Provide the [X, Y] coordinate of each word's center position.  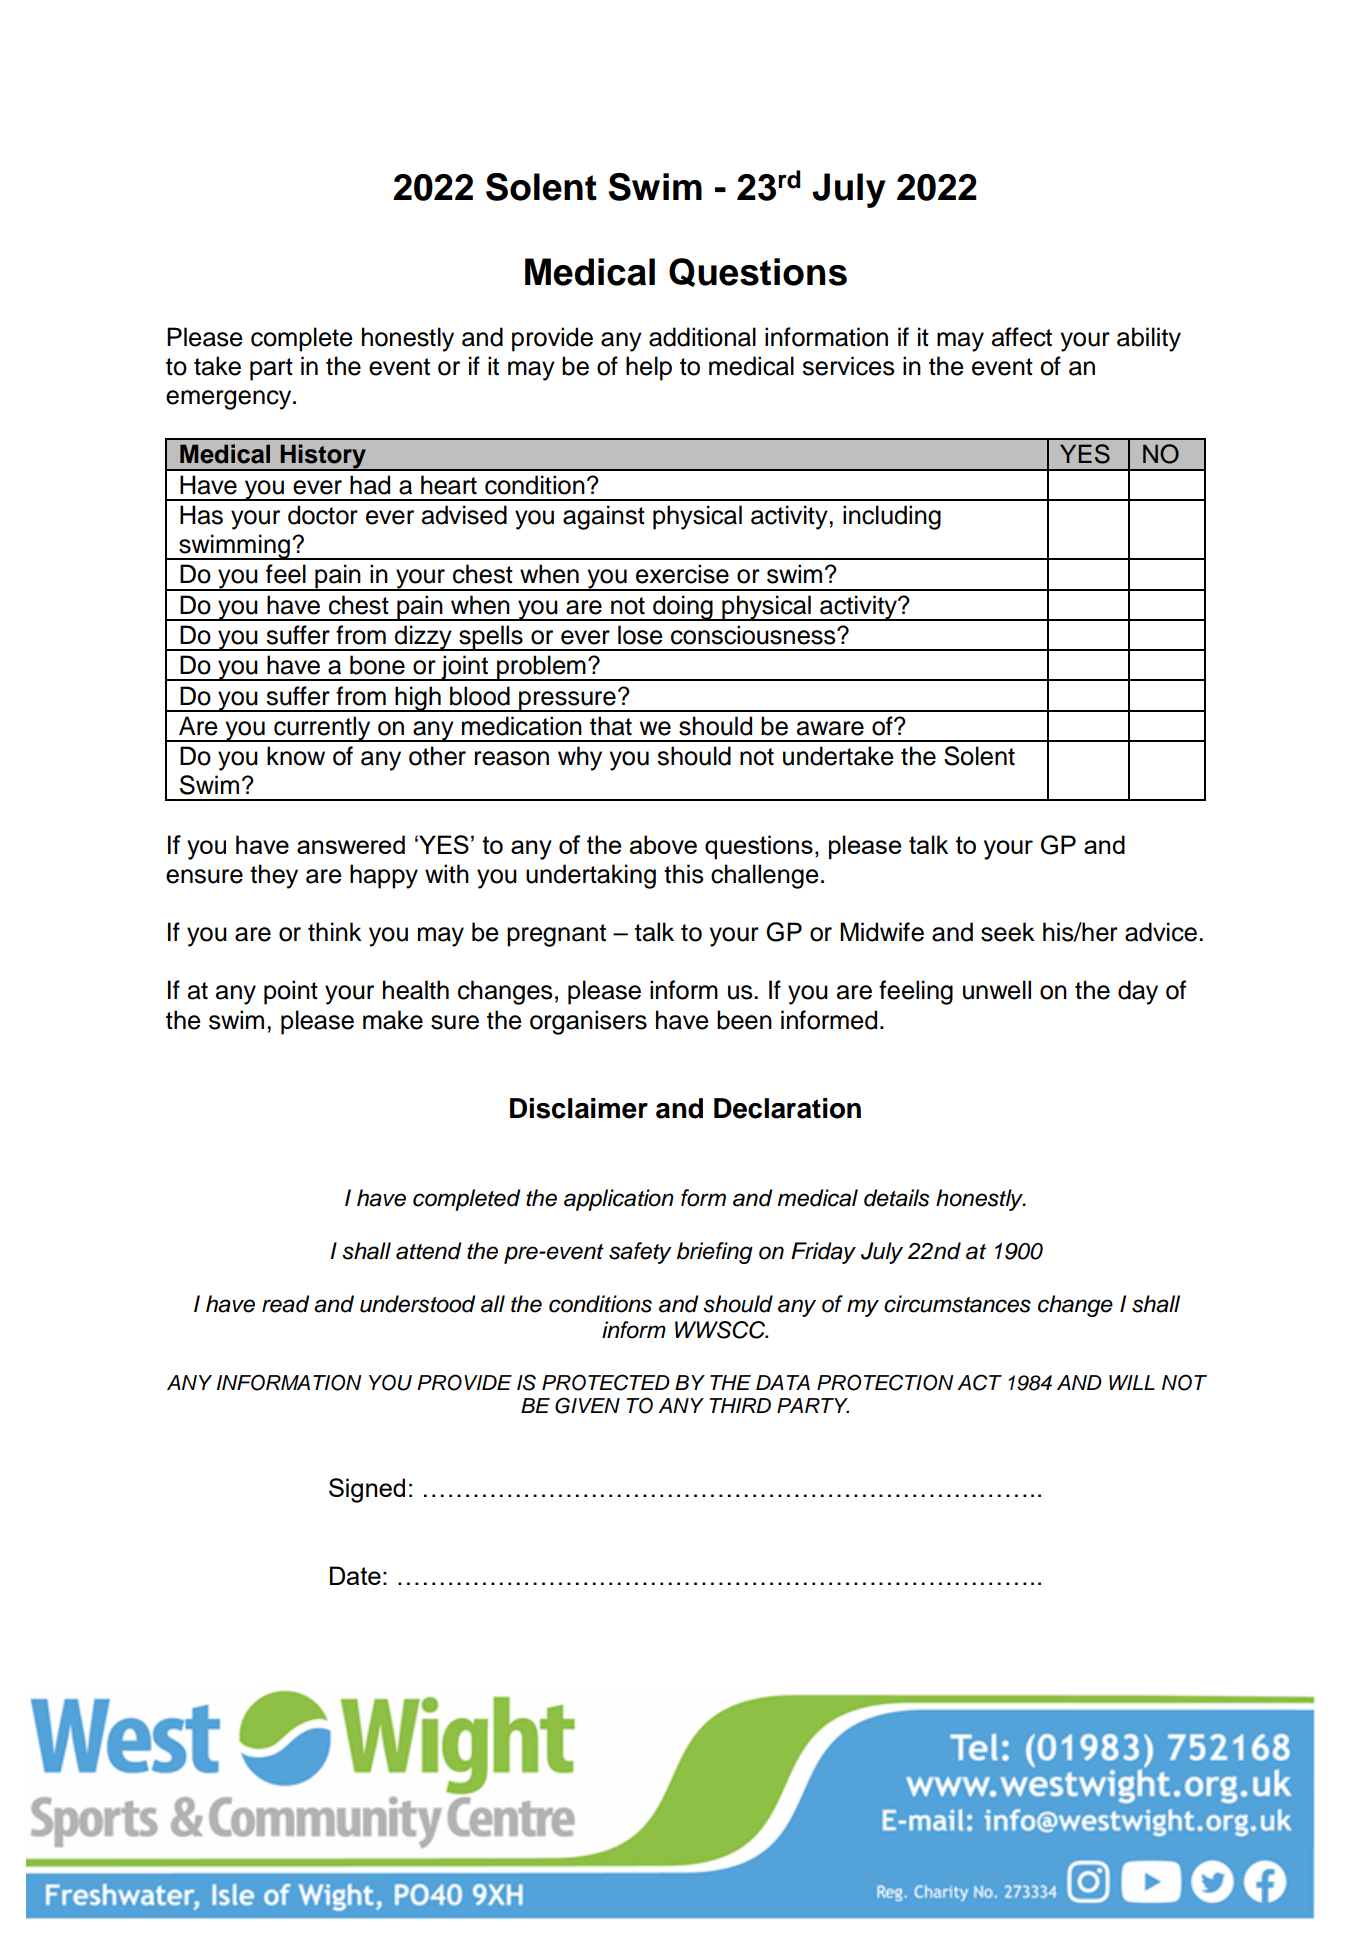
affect [1022, 337]
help [649, 368]
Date [355, 1575]
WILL [1132, 1382]
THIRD [740, 1405]
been [744, 1020]
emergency [230, 400]
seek [1008, 932]
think [335, 931]
